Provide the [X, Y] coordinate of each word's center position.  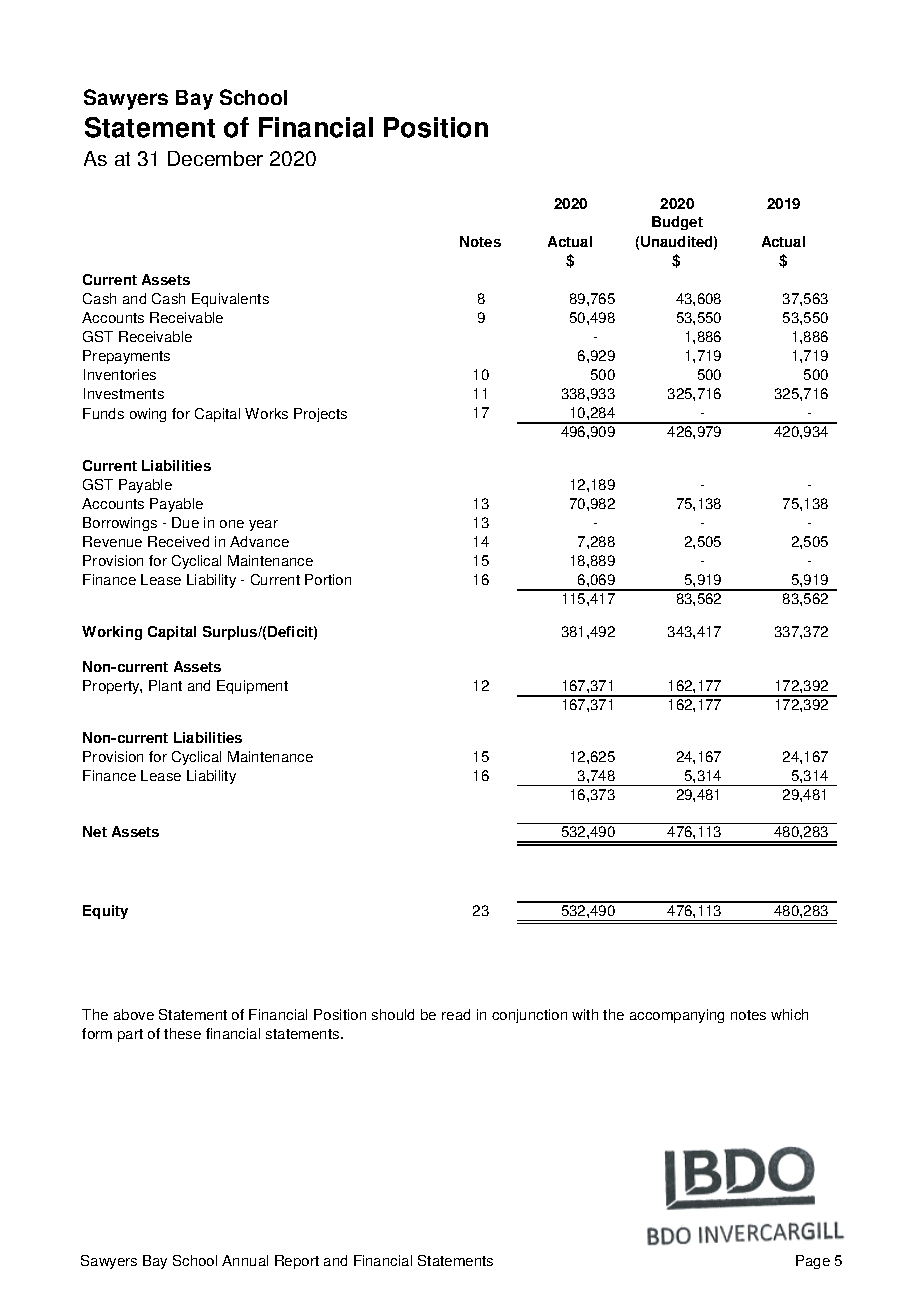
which [789, 1014]
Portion [328, 579]
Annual [245, 1260]
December [215, 158]
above [134, 1014]
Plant [165, 685]
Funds [103, 413]
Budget [677, 223]
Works [266, 413]
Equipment [252, 687]
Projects [320, 415]
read [456, 1014]
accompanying [677, 1016]
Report [297, 1262]
